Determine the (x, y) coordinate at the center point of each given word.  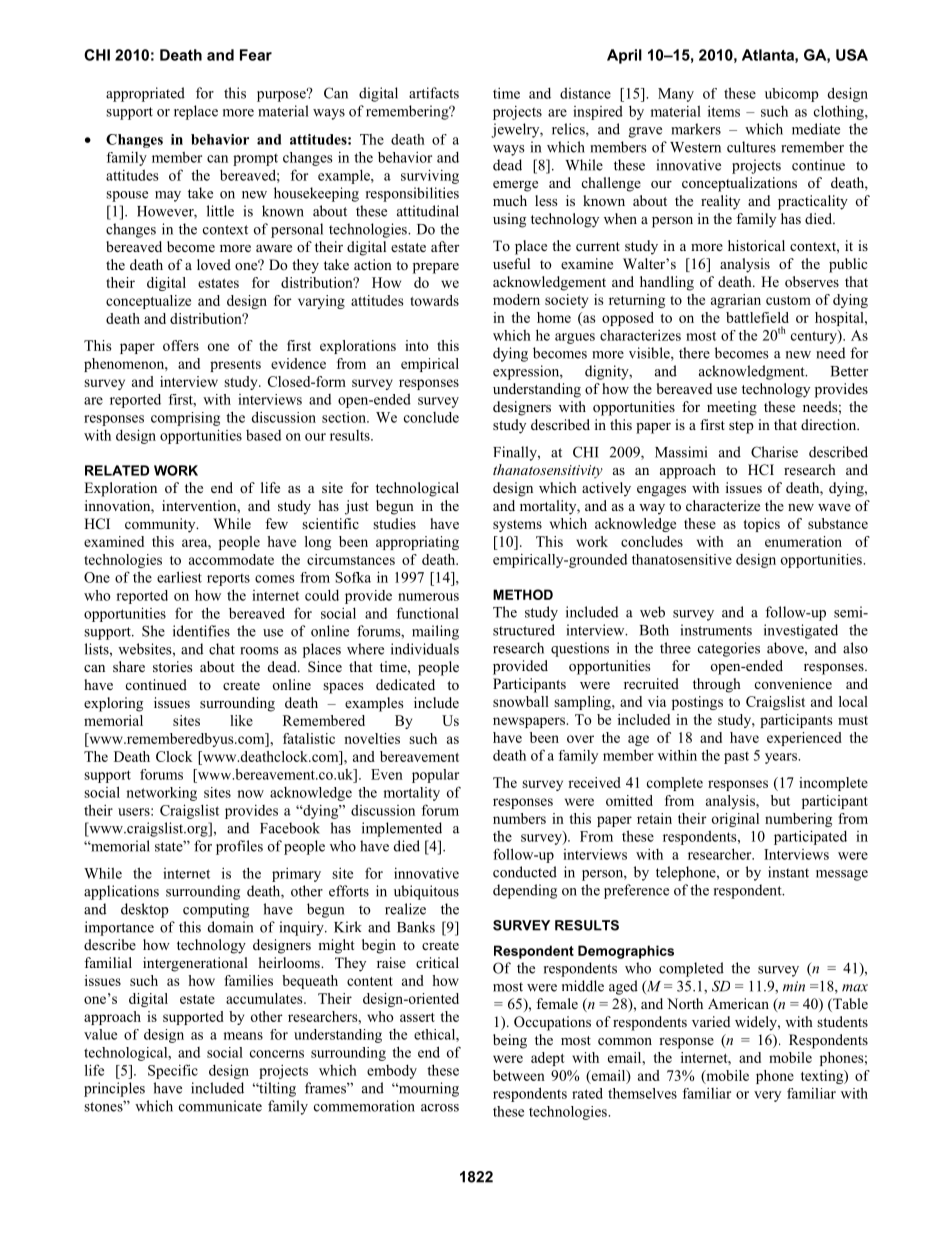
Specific (173, 1071)
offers (181, 345)
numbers (519, 818)
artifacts (434, 93)
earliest (179, 577)
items (724, 111)
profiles (239, 847)
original (735, 820)
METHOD (523, 594)
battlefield (757, 317)
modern (516, 299)
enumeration (803, 541)
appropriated (145, 94)
